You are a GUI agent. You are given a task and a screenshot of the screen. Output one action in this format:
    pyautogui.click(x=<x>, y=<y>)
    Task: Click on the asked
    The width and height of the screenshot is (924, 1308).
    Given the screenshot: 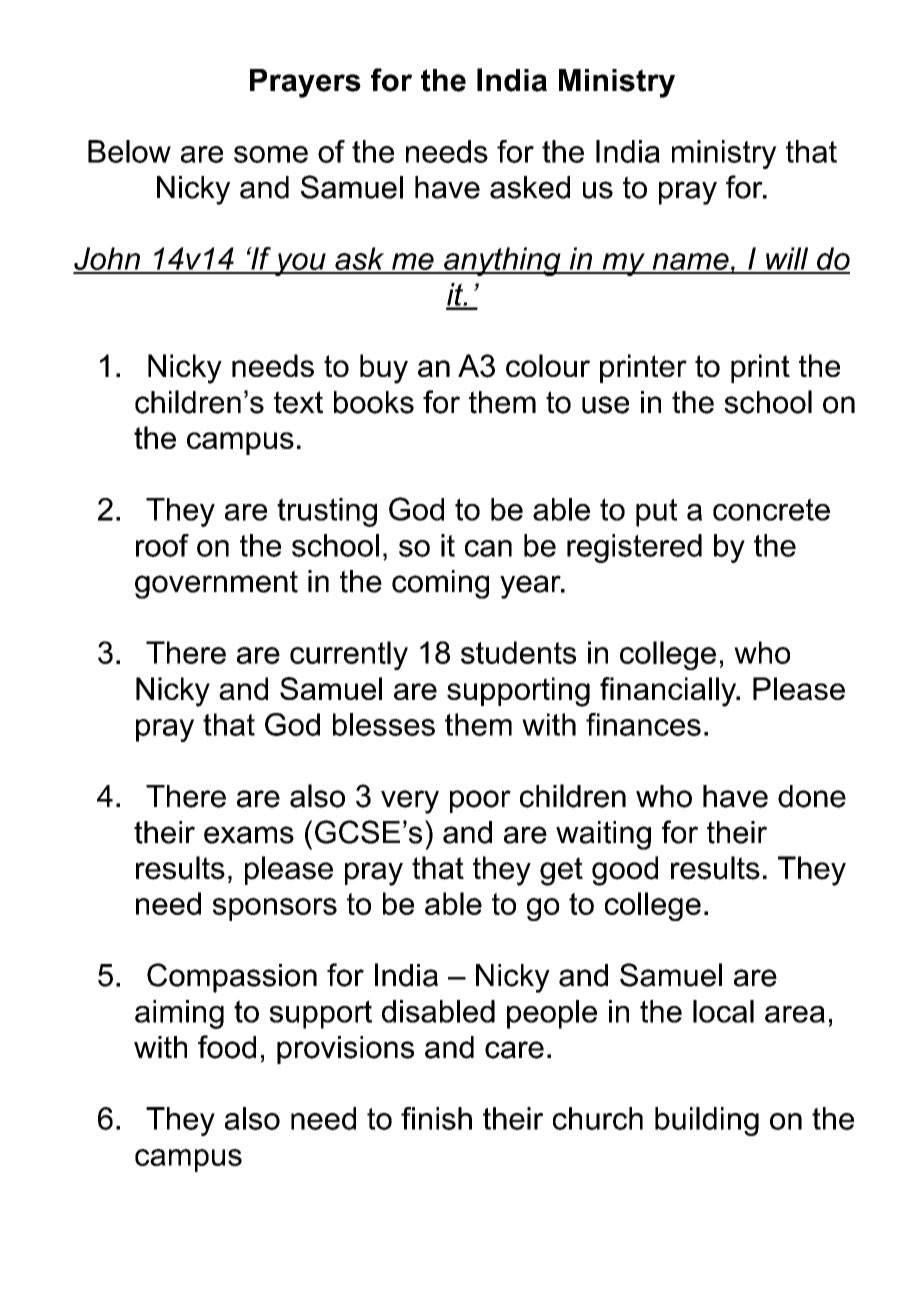 What is the action you would take?
    pyautogui.click(x=530, y=187)
